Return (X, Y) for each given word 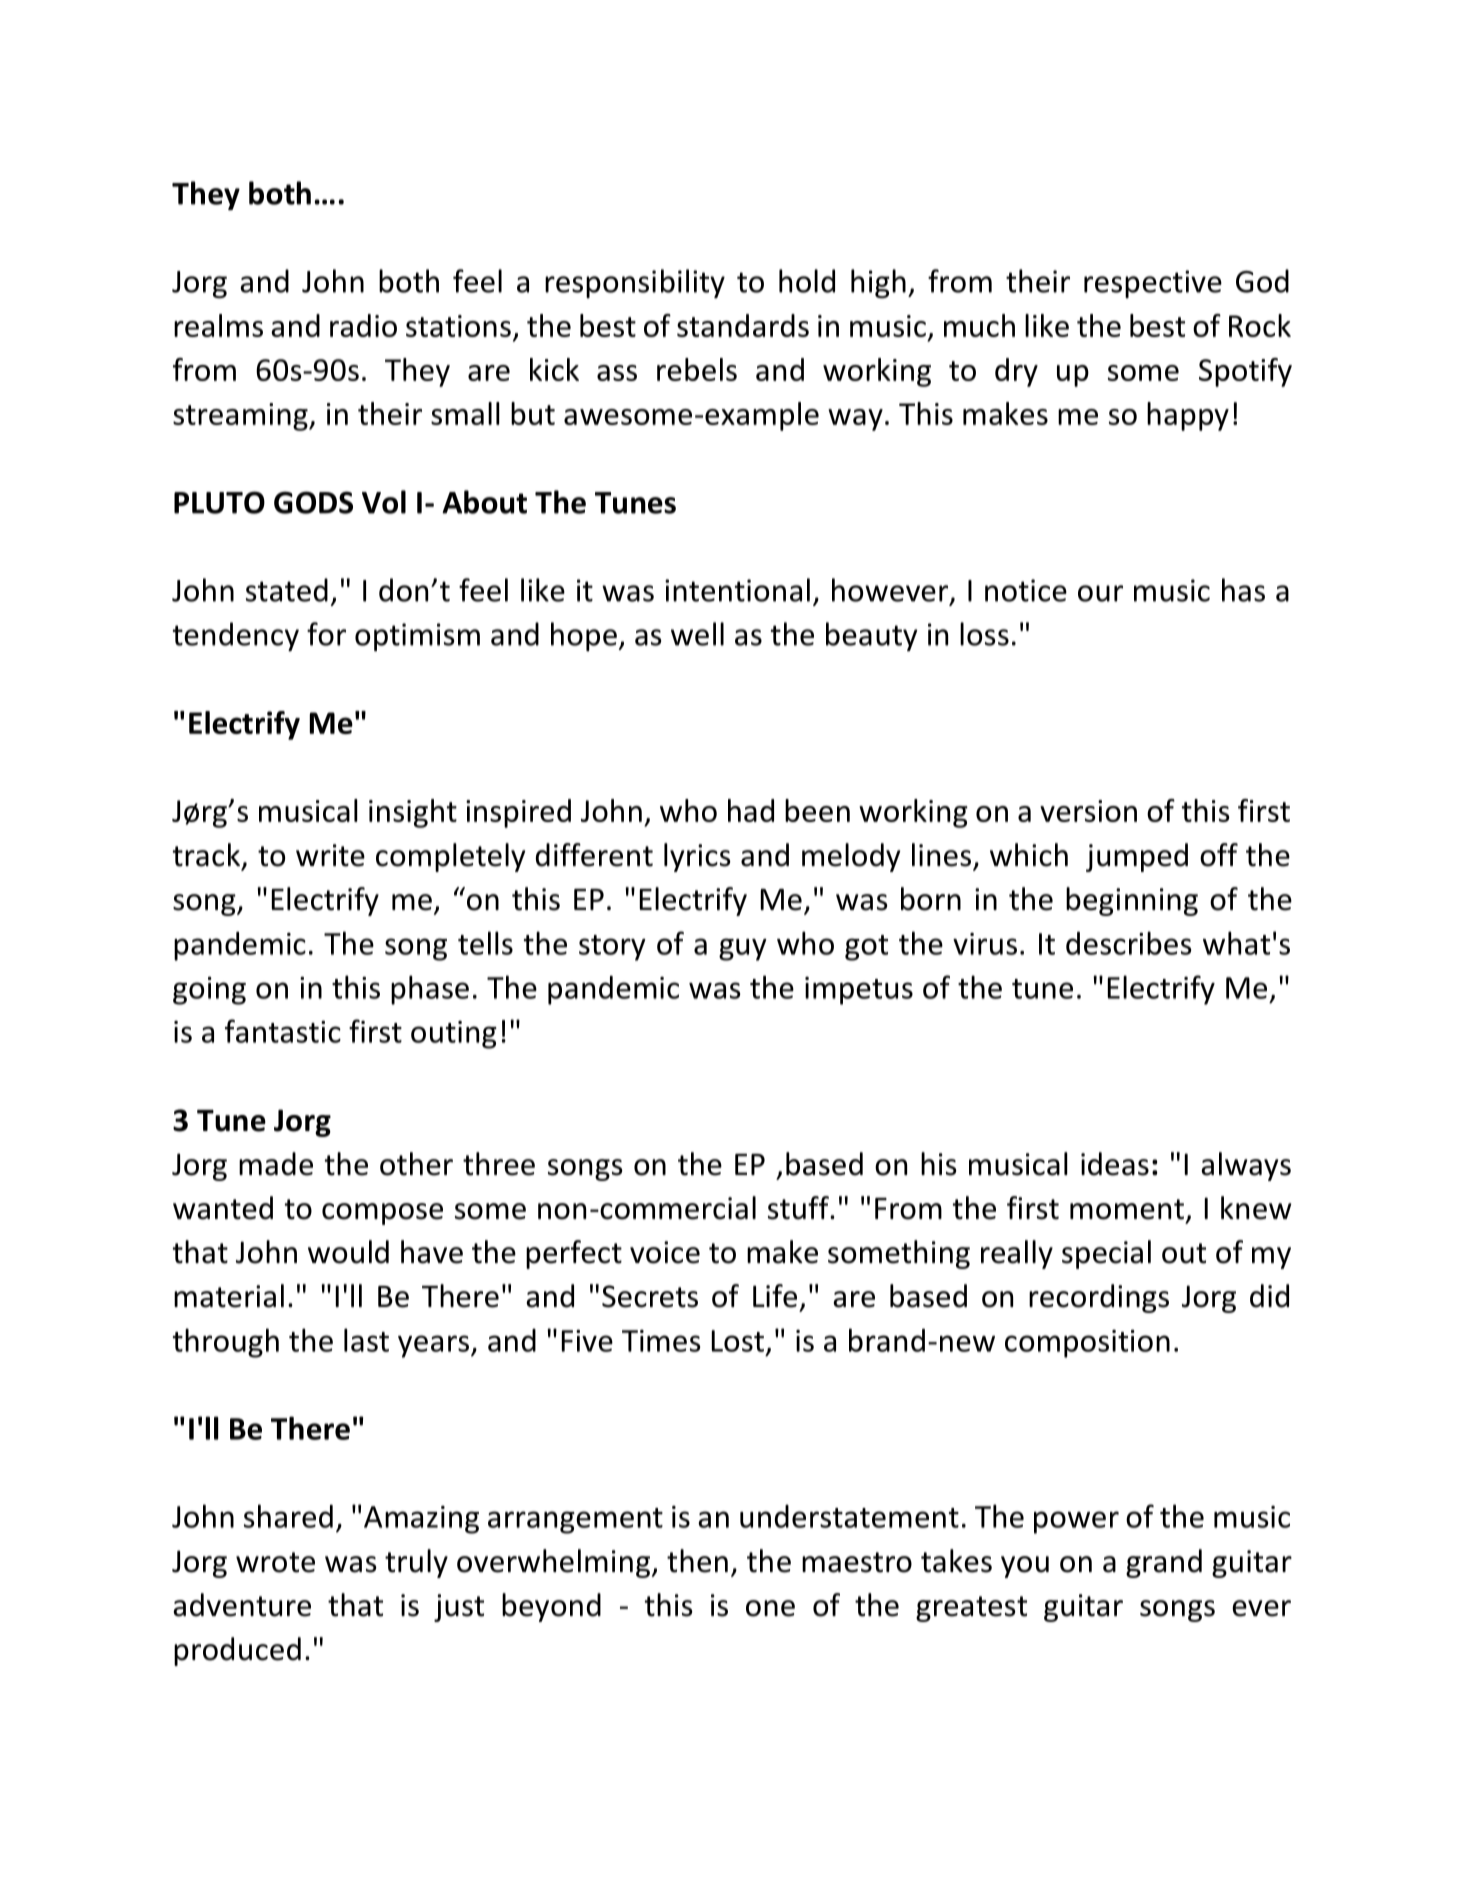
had (751, 810)
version (1088, 811)
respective (1153, 284)
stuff (799, 1208)
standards (743, 325)
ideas (1115, 1164)
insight (413, 813)
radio (363, 325)
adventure (242, 1605)
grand (1164, 1563)
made (276, 1164)
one (770, 1608)
